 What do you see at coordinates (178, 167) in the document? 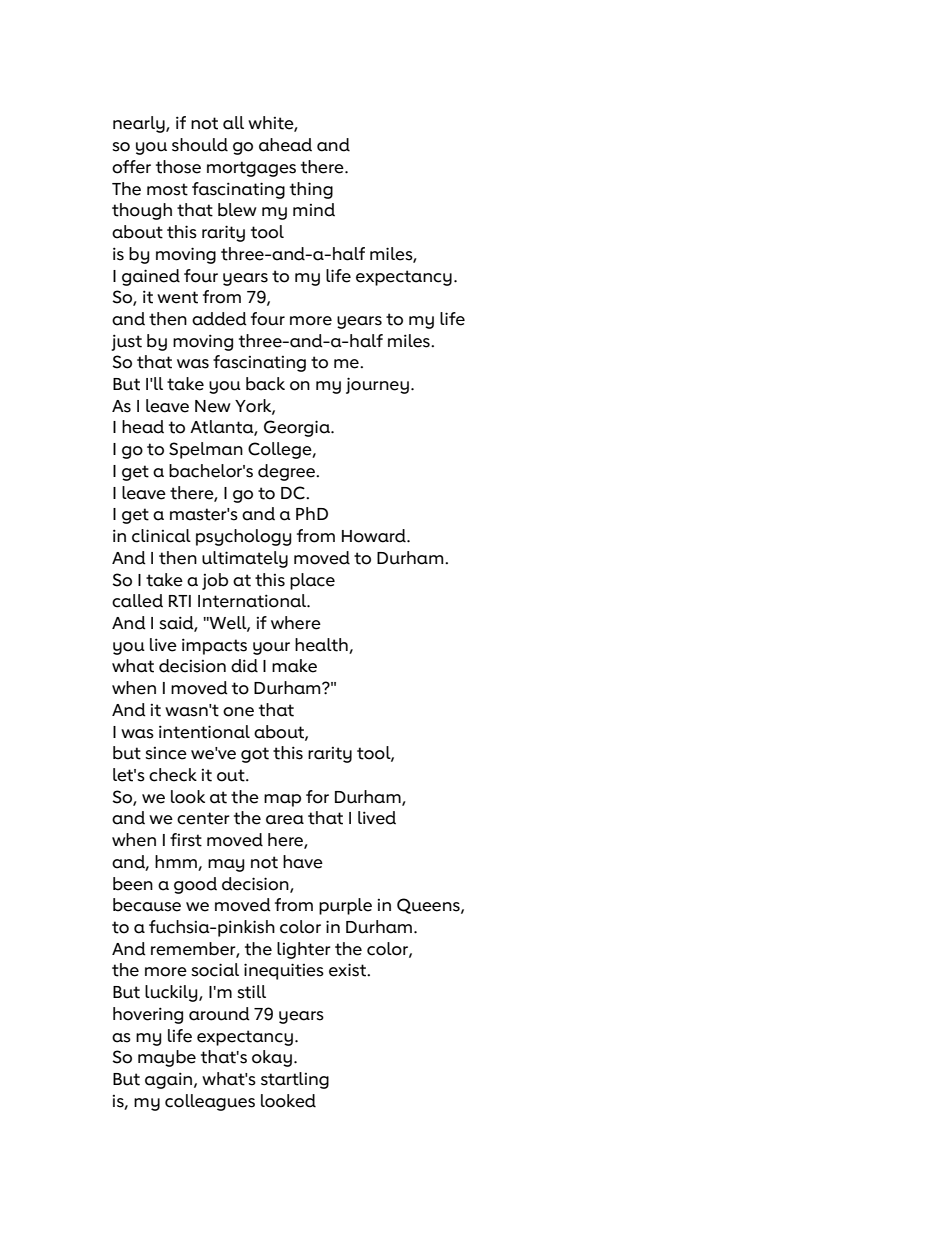
I see `those` at bounding box center [178, 167].
